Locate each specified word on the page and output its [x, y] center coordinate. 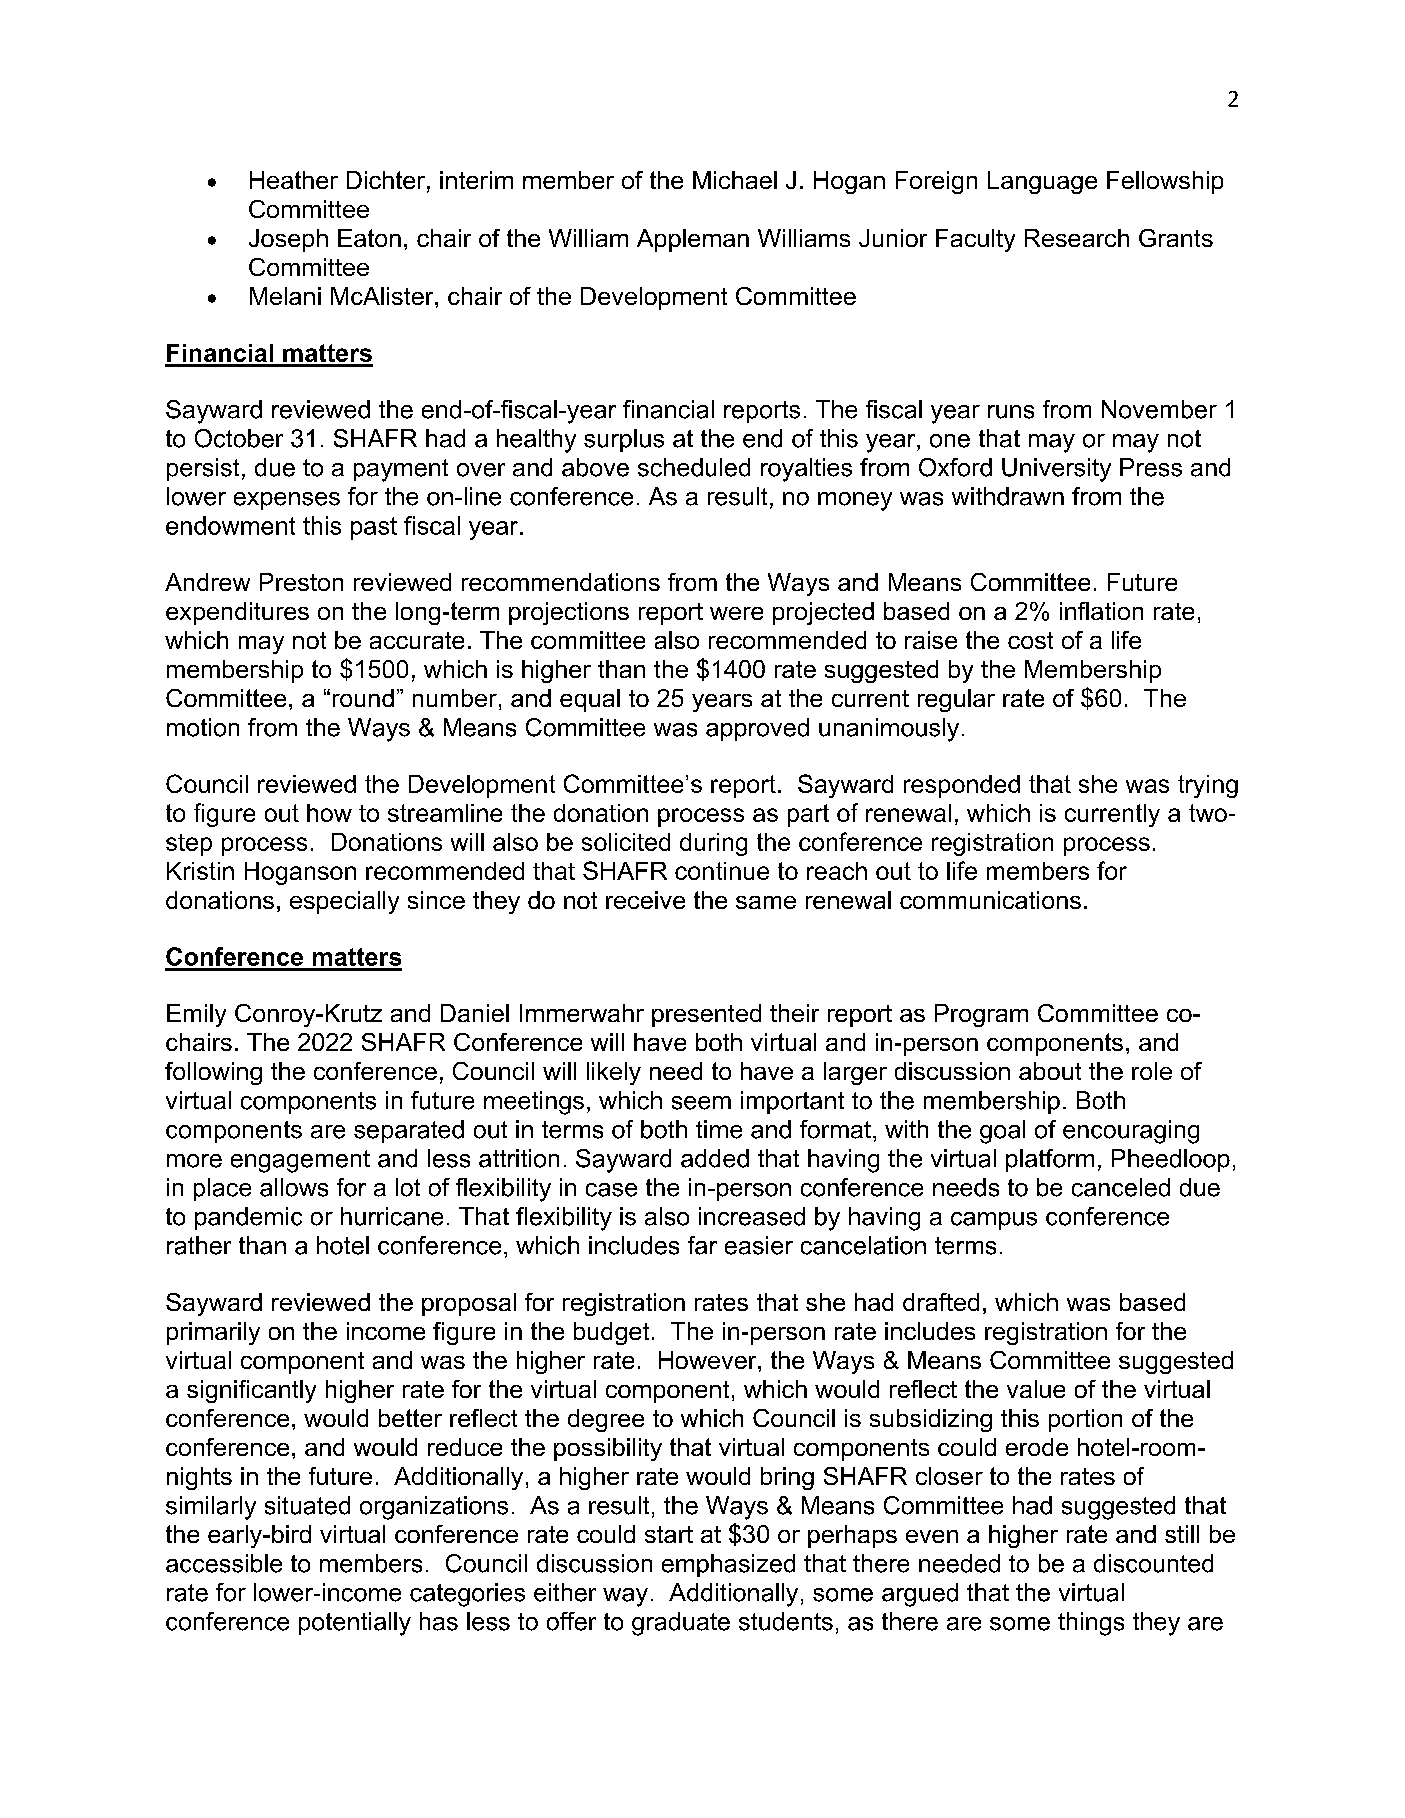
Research [1077, 238]
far [702, 1245]
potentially [355, 1624]
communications [990, 900]
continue [722, 871]
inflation [1101, 611]
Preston [301, 582]
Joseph [288, 240]
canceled [1121, 1187]
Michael [735, 180]
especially [344, 902]
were [736, 613]
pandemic [248, 1218]
